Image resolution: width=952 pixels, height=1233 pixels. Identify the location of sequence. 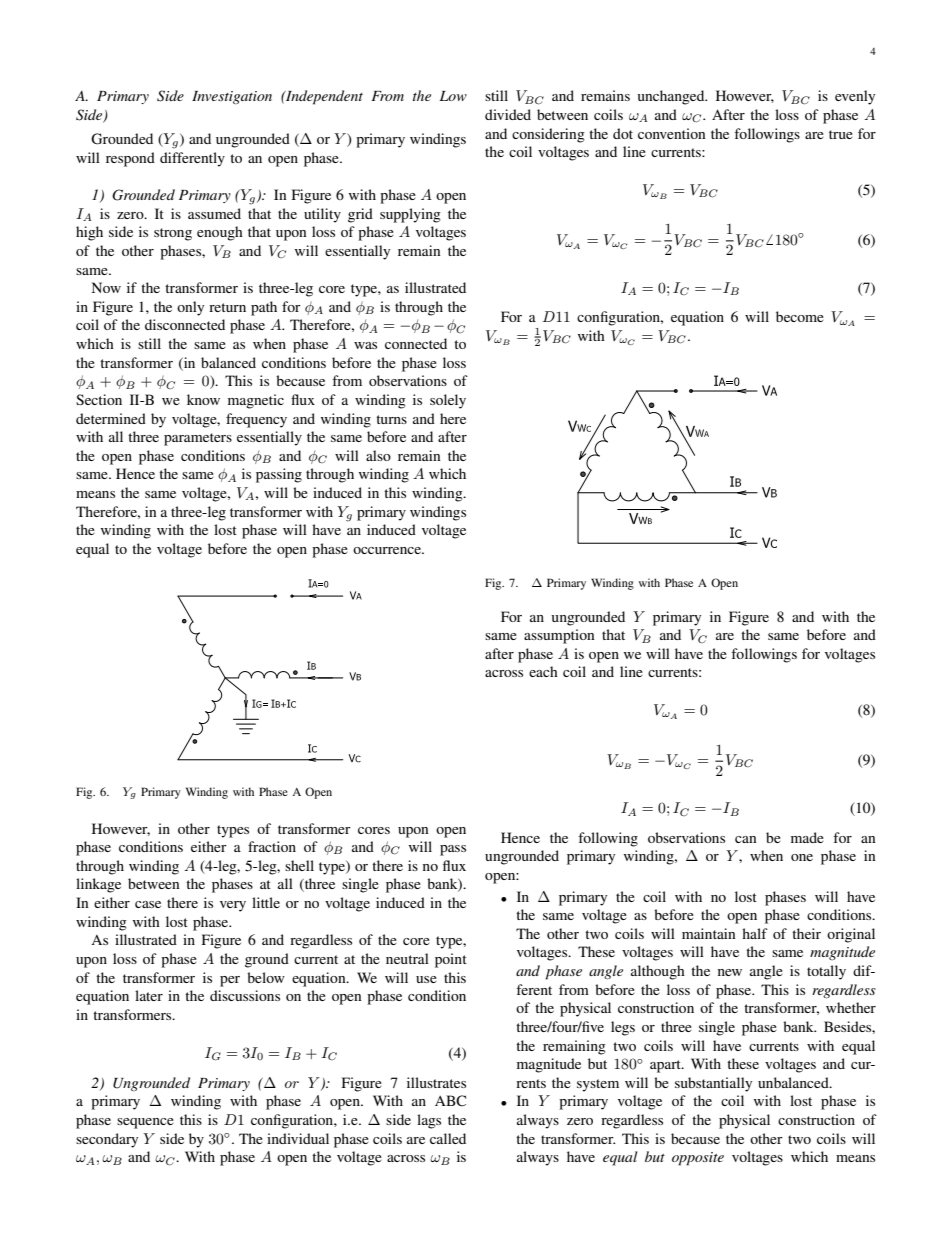
(145, 1123).
